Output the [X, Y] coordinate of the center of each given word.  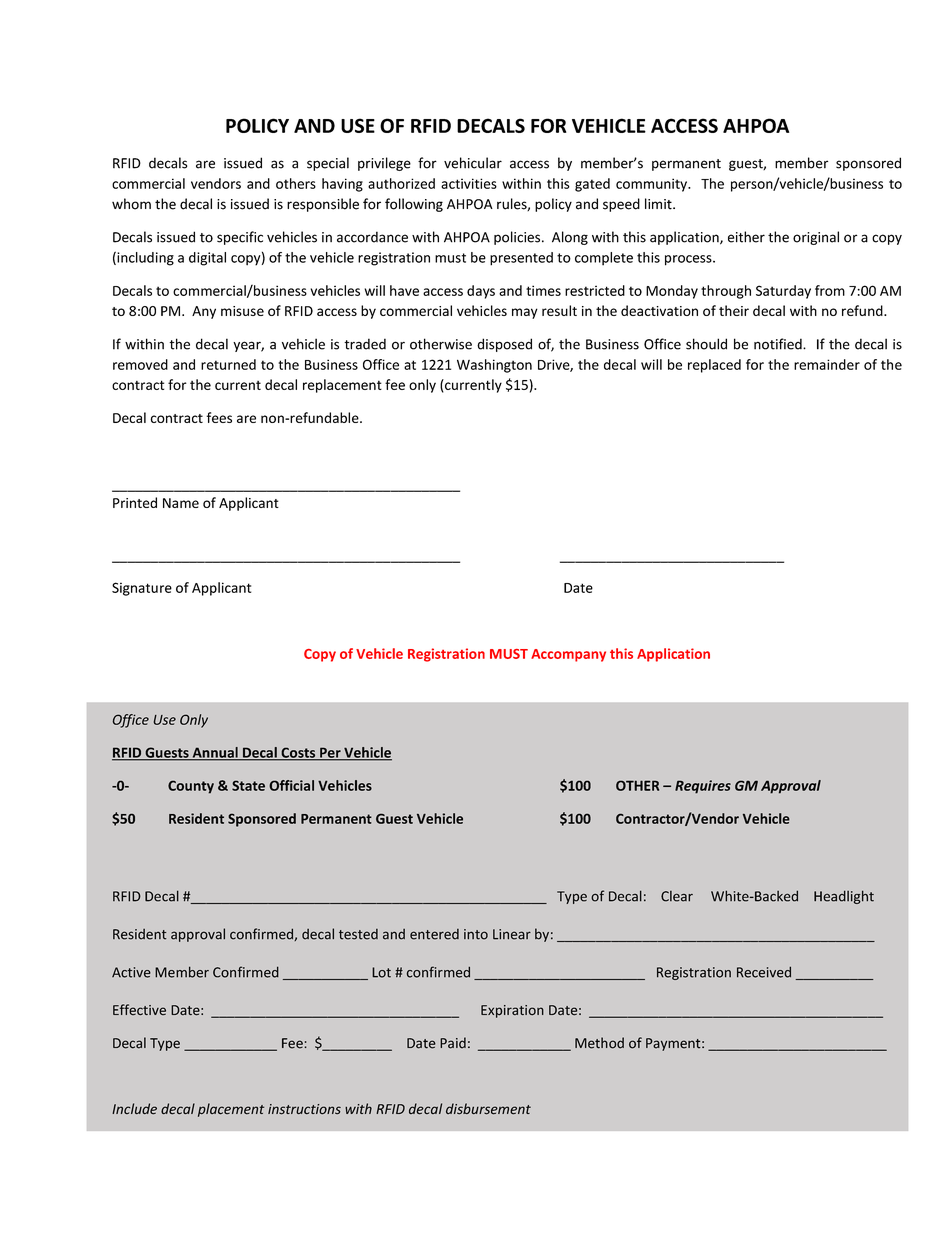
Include [134, 1109]
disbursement [488, 1109]
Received [764, 972]
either [746, 237]
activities [469, 183]
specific [240, 238]
